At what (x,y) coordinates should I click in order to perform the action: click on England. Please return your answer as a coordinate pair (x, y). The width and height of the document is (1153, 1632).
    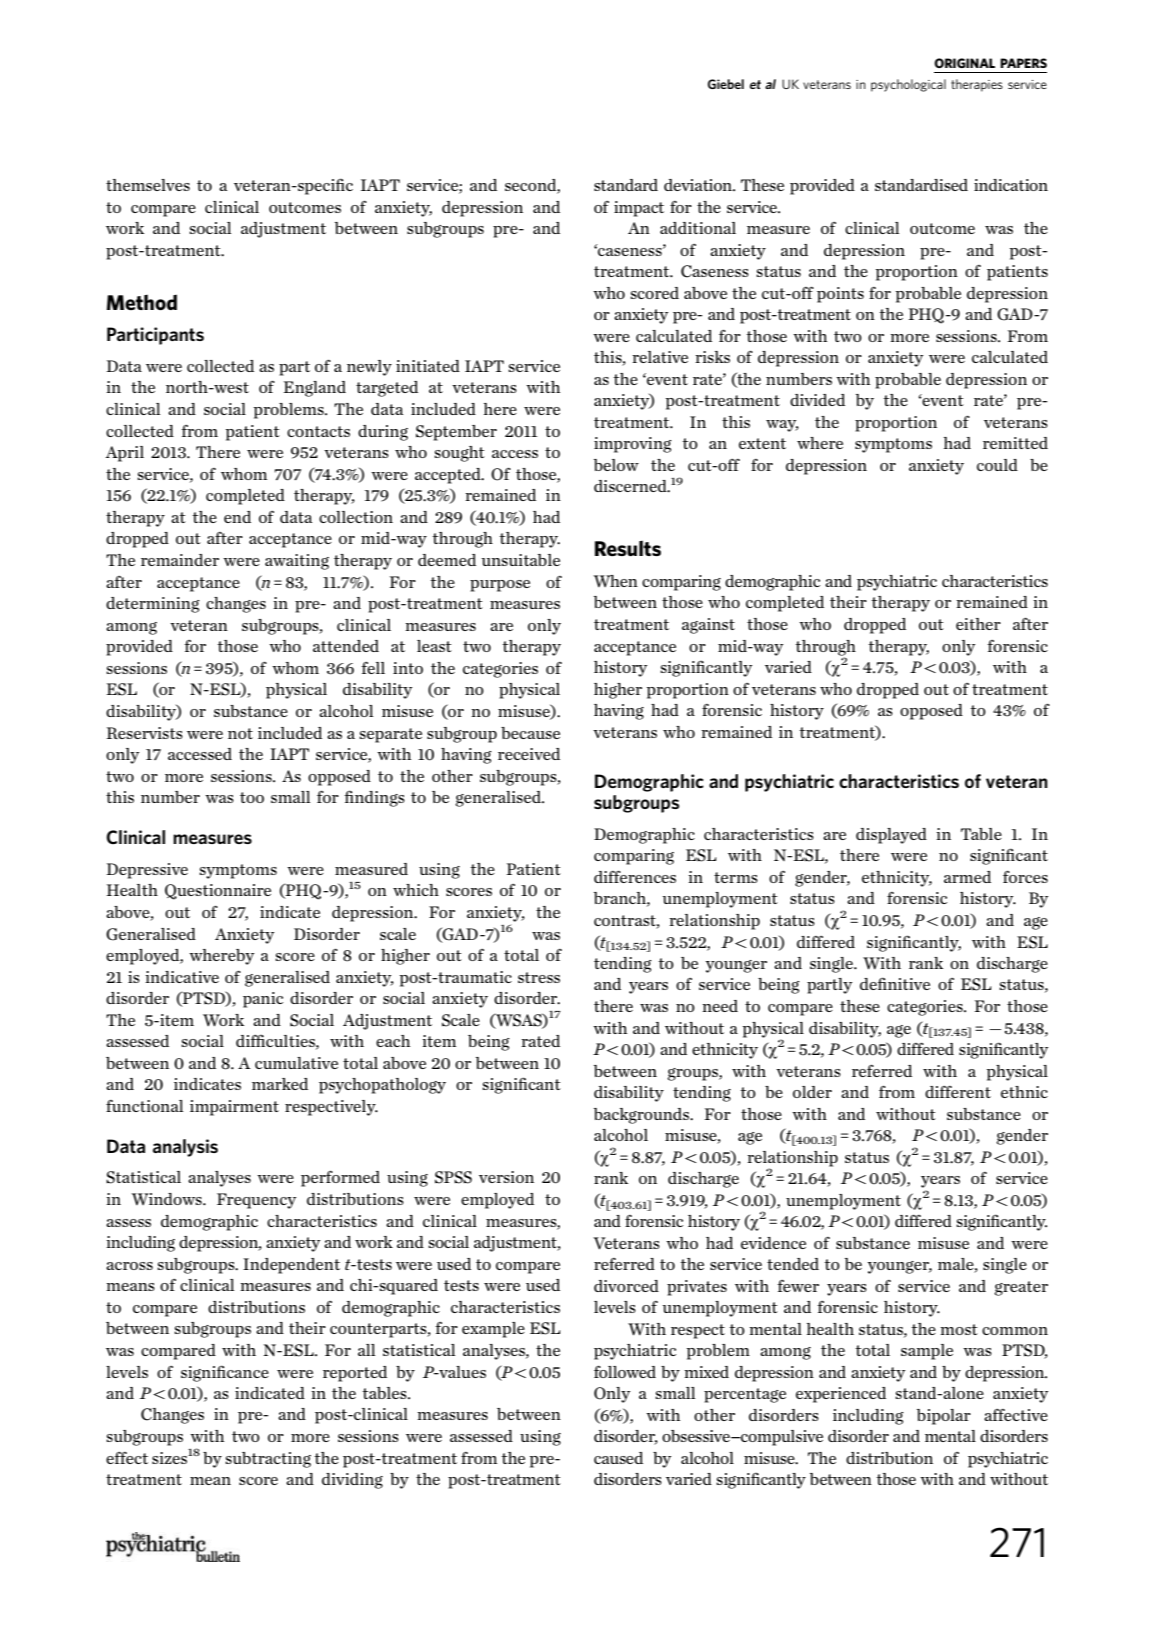
    Looking at the image, I should click on (314, 389).
